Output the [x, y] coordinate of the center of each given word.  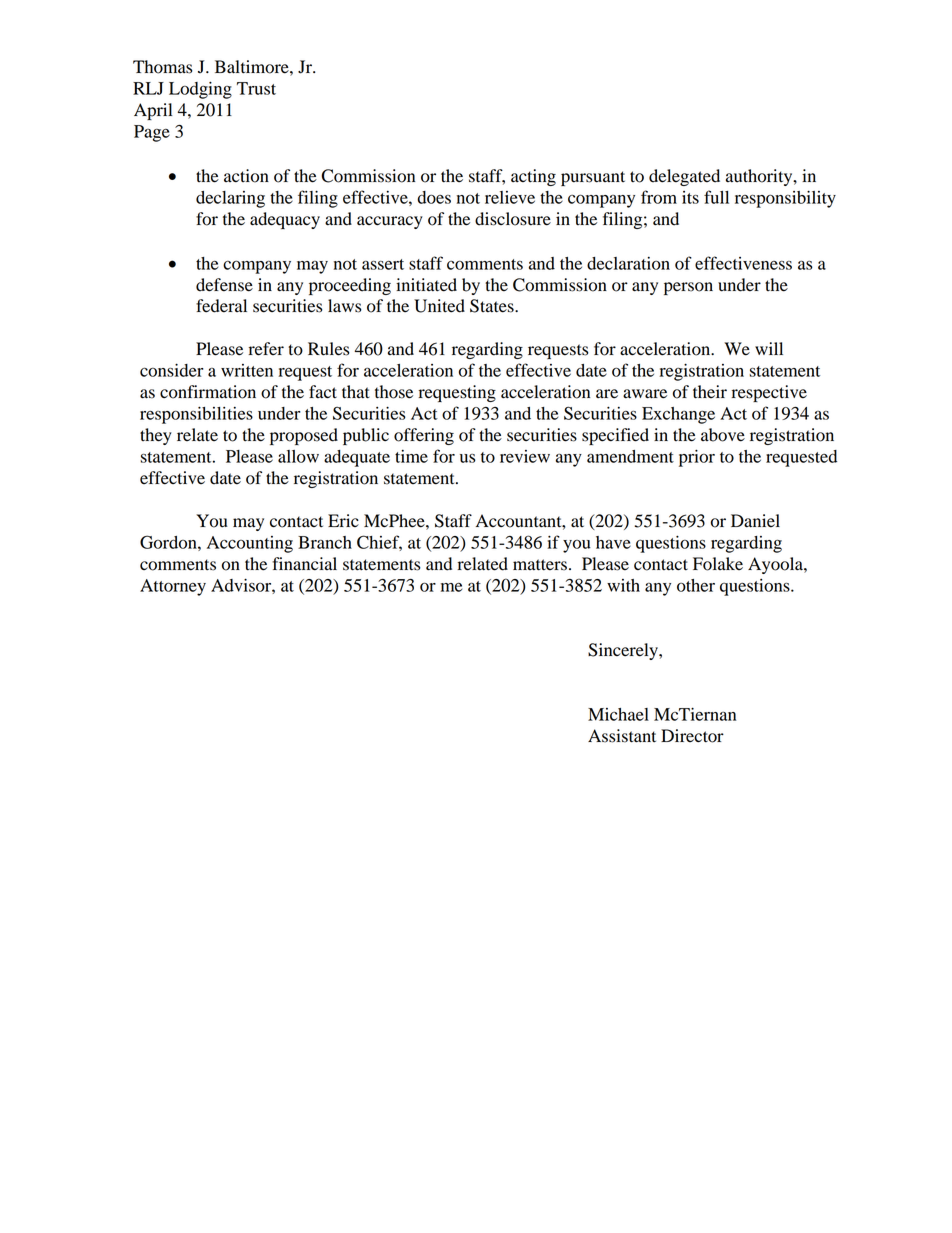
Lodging [200, 90]
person [688, 288]
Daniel [755, 521]
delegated [684, 177]
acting [533, 177]
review [525, 456]
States [493, 306]
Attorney [173, 587]
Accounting [250, 544]
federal [221, 306]
